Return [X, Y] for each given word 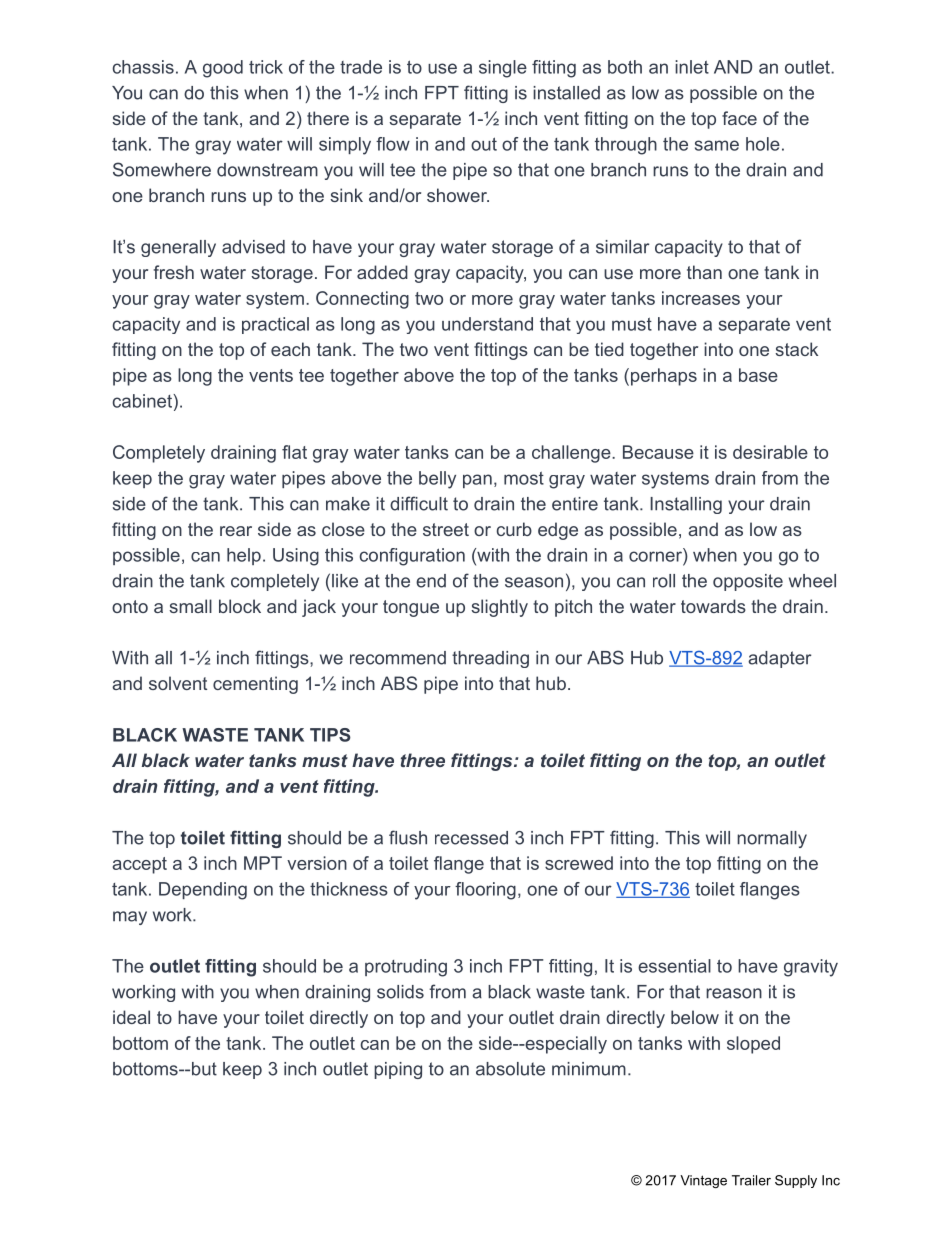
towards [713, 606]
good [223, 69]
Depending [203, 891]
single [503, 69]
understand [487, 324]
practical [275, 325]
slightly [499, 608]
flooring [485, 891]
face [739, 118]
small [190, 606]
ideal [131, 1017]
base [758, 375]
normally [772, 839]
